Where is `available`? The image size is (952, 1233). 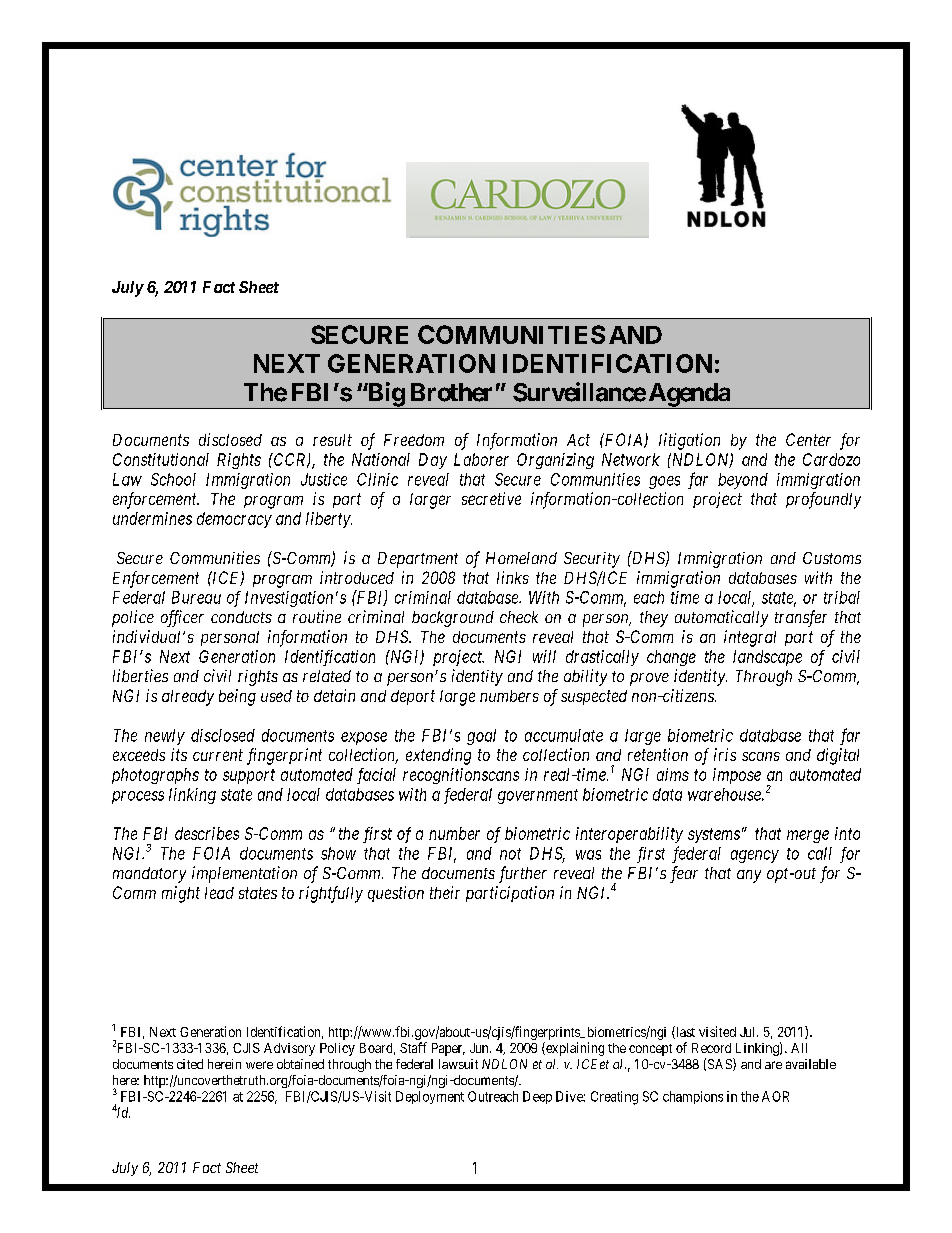 available is located at coordinates (811, 1064).
